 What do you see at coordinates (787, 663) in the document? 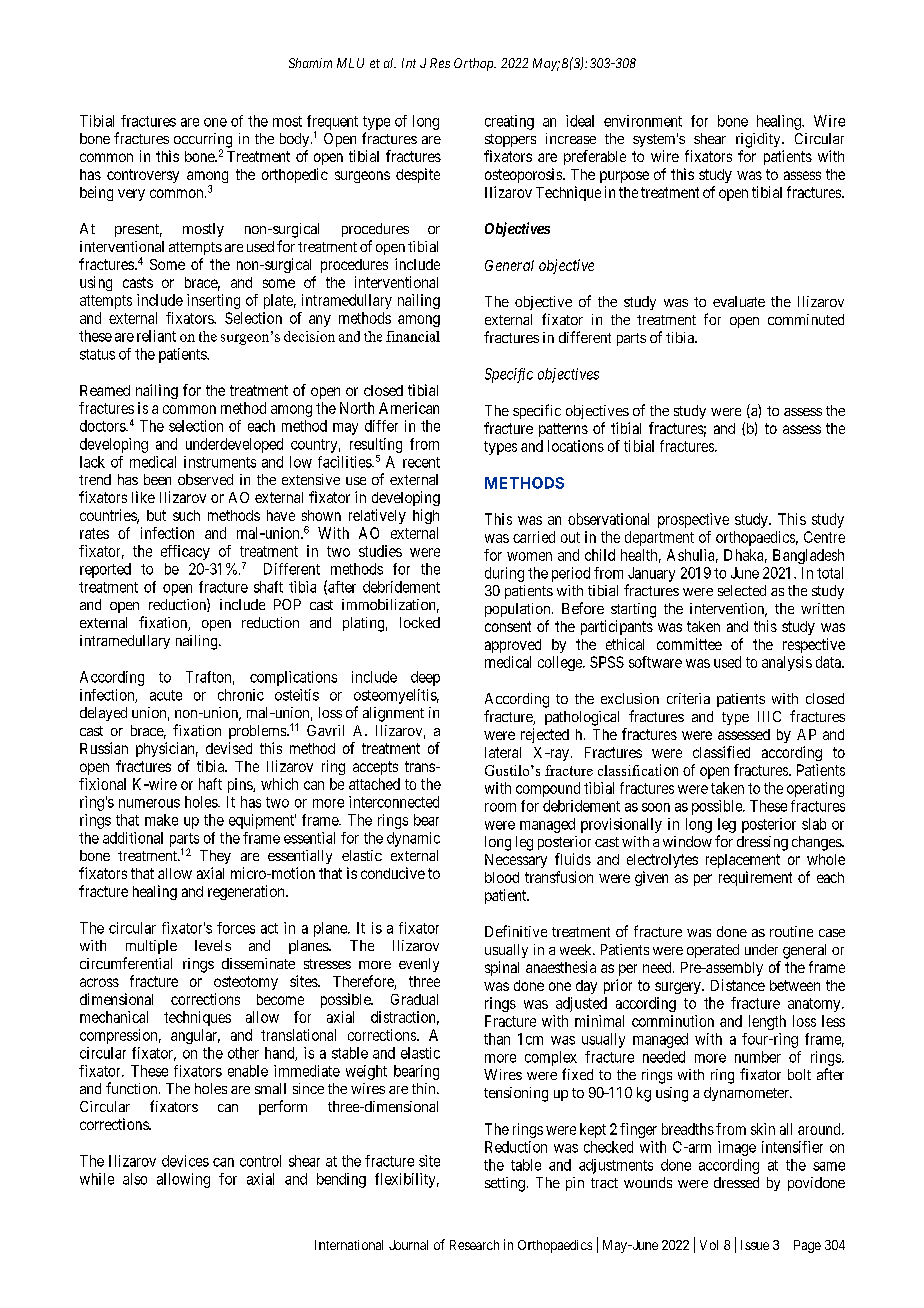
I see `analysis` at bounding box center [787, 663].
